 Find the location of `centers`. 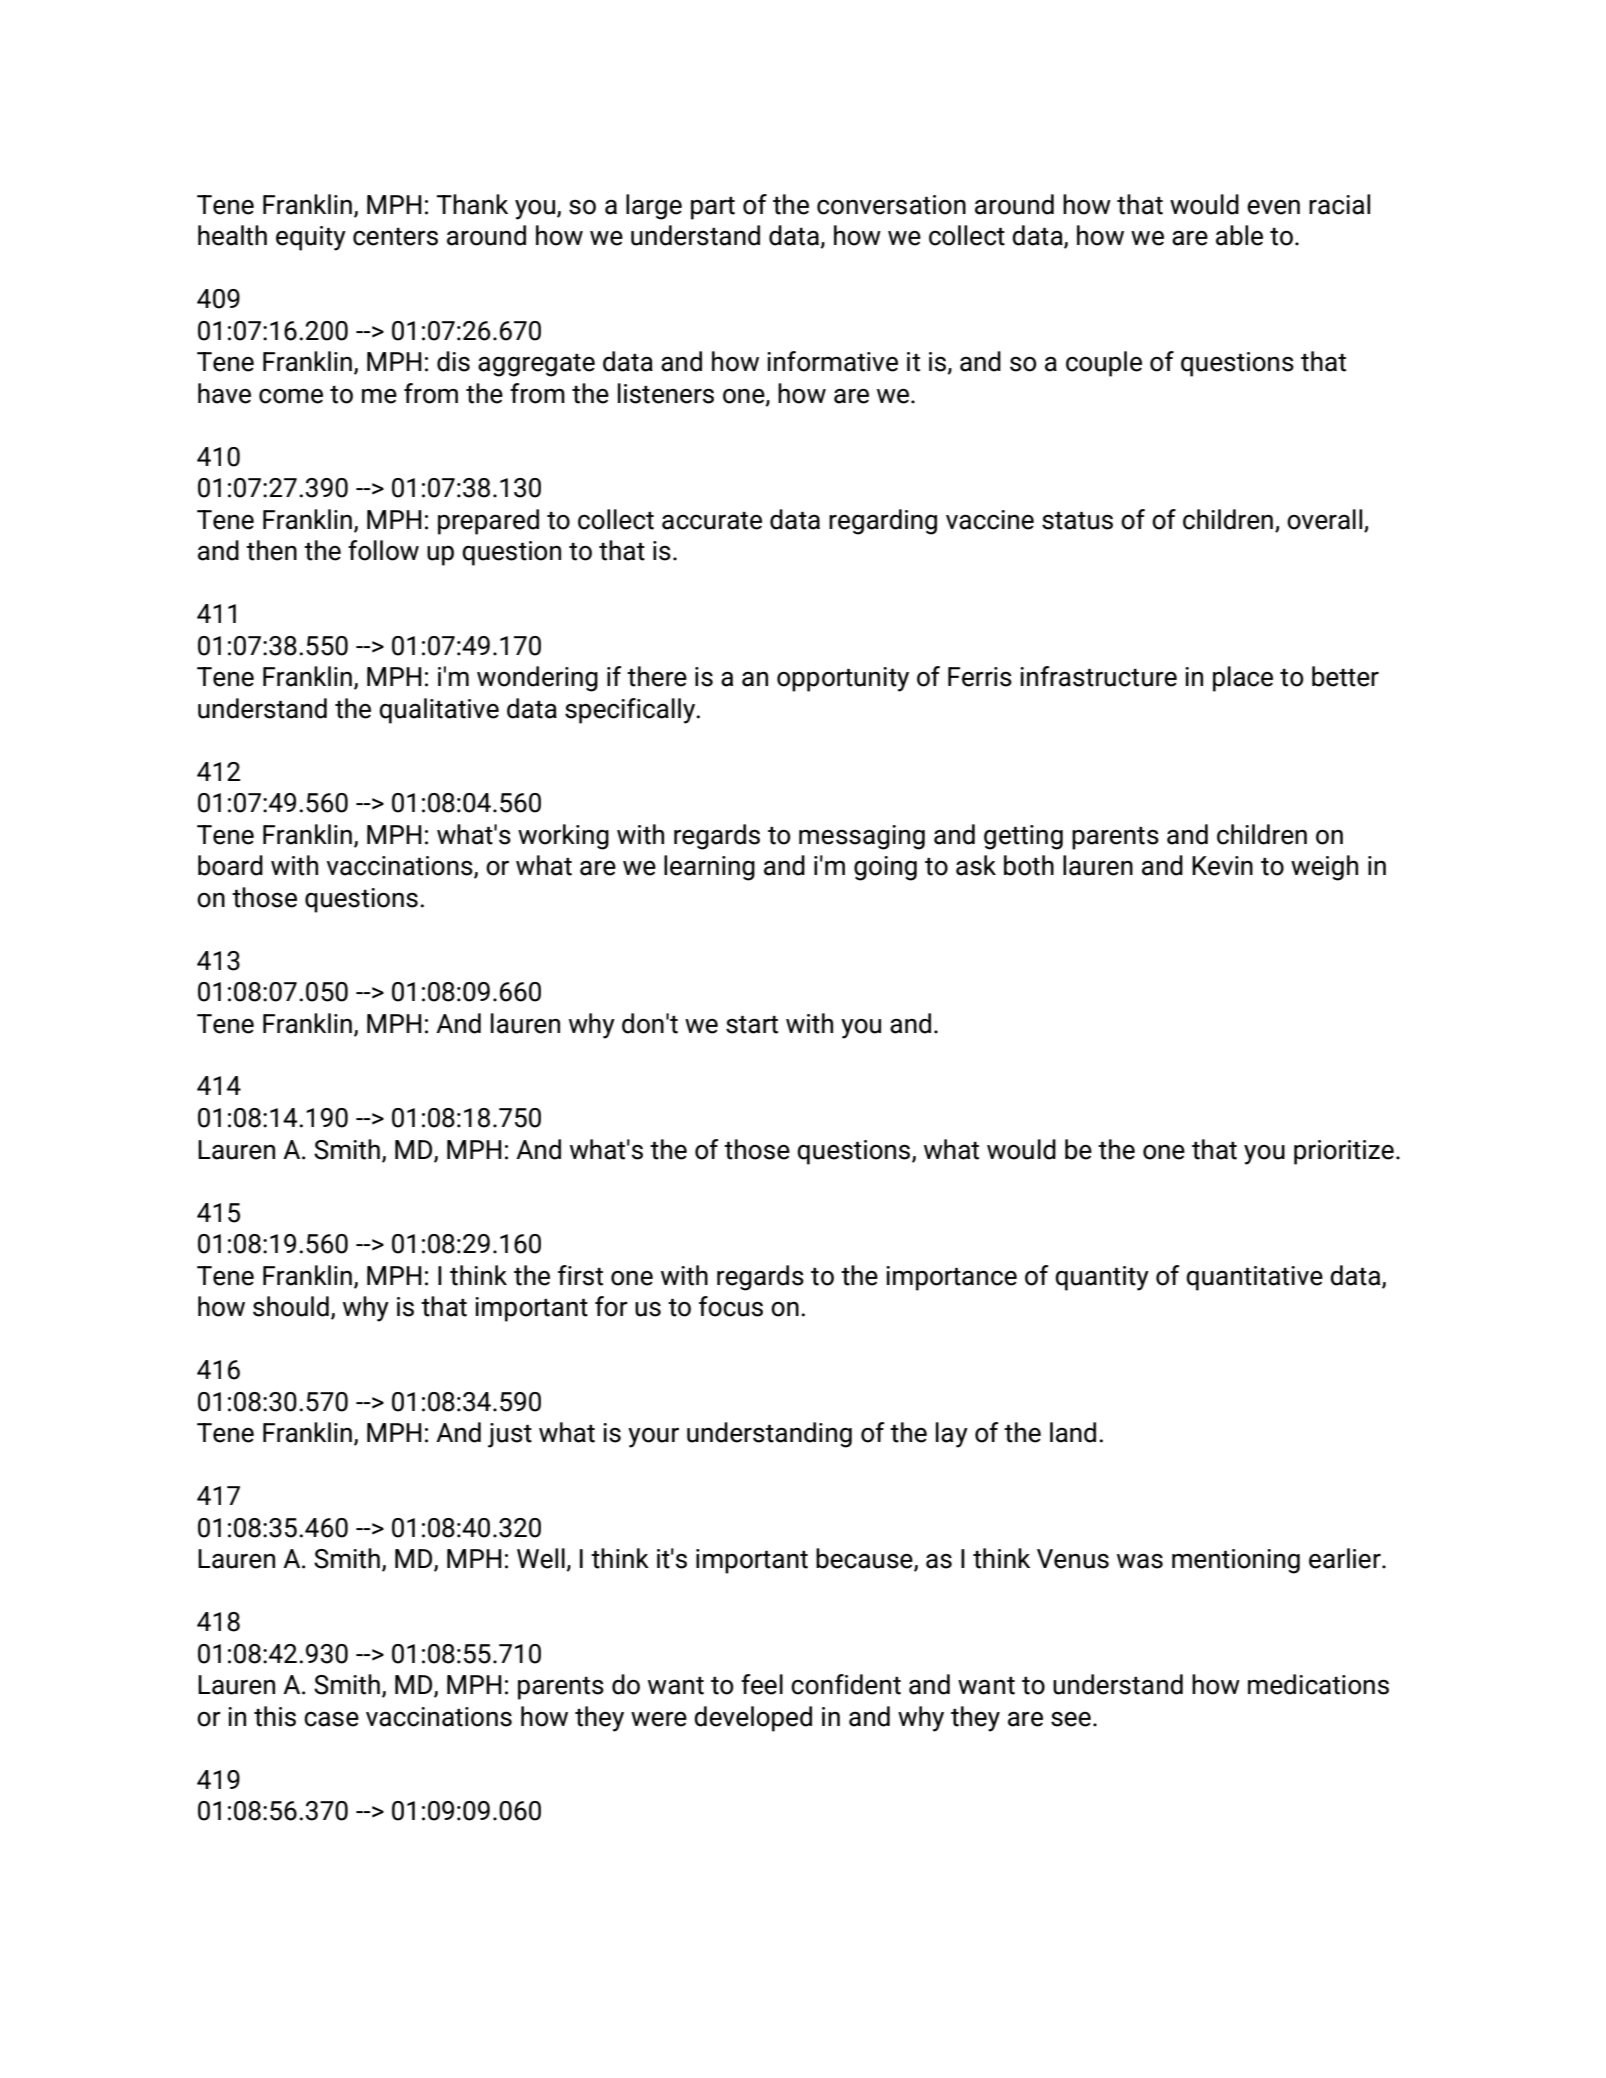

centers is located at coordinates (395, 237).
